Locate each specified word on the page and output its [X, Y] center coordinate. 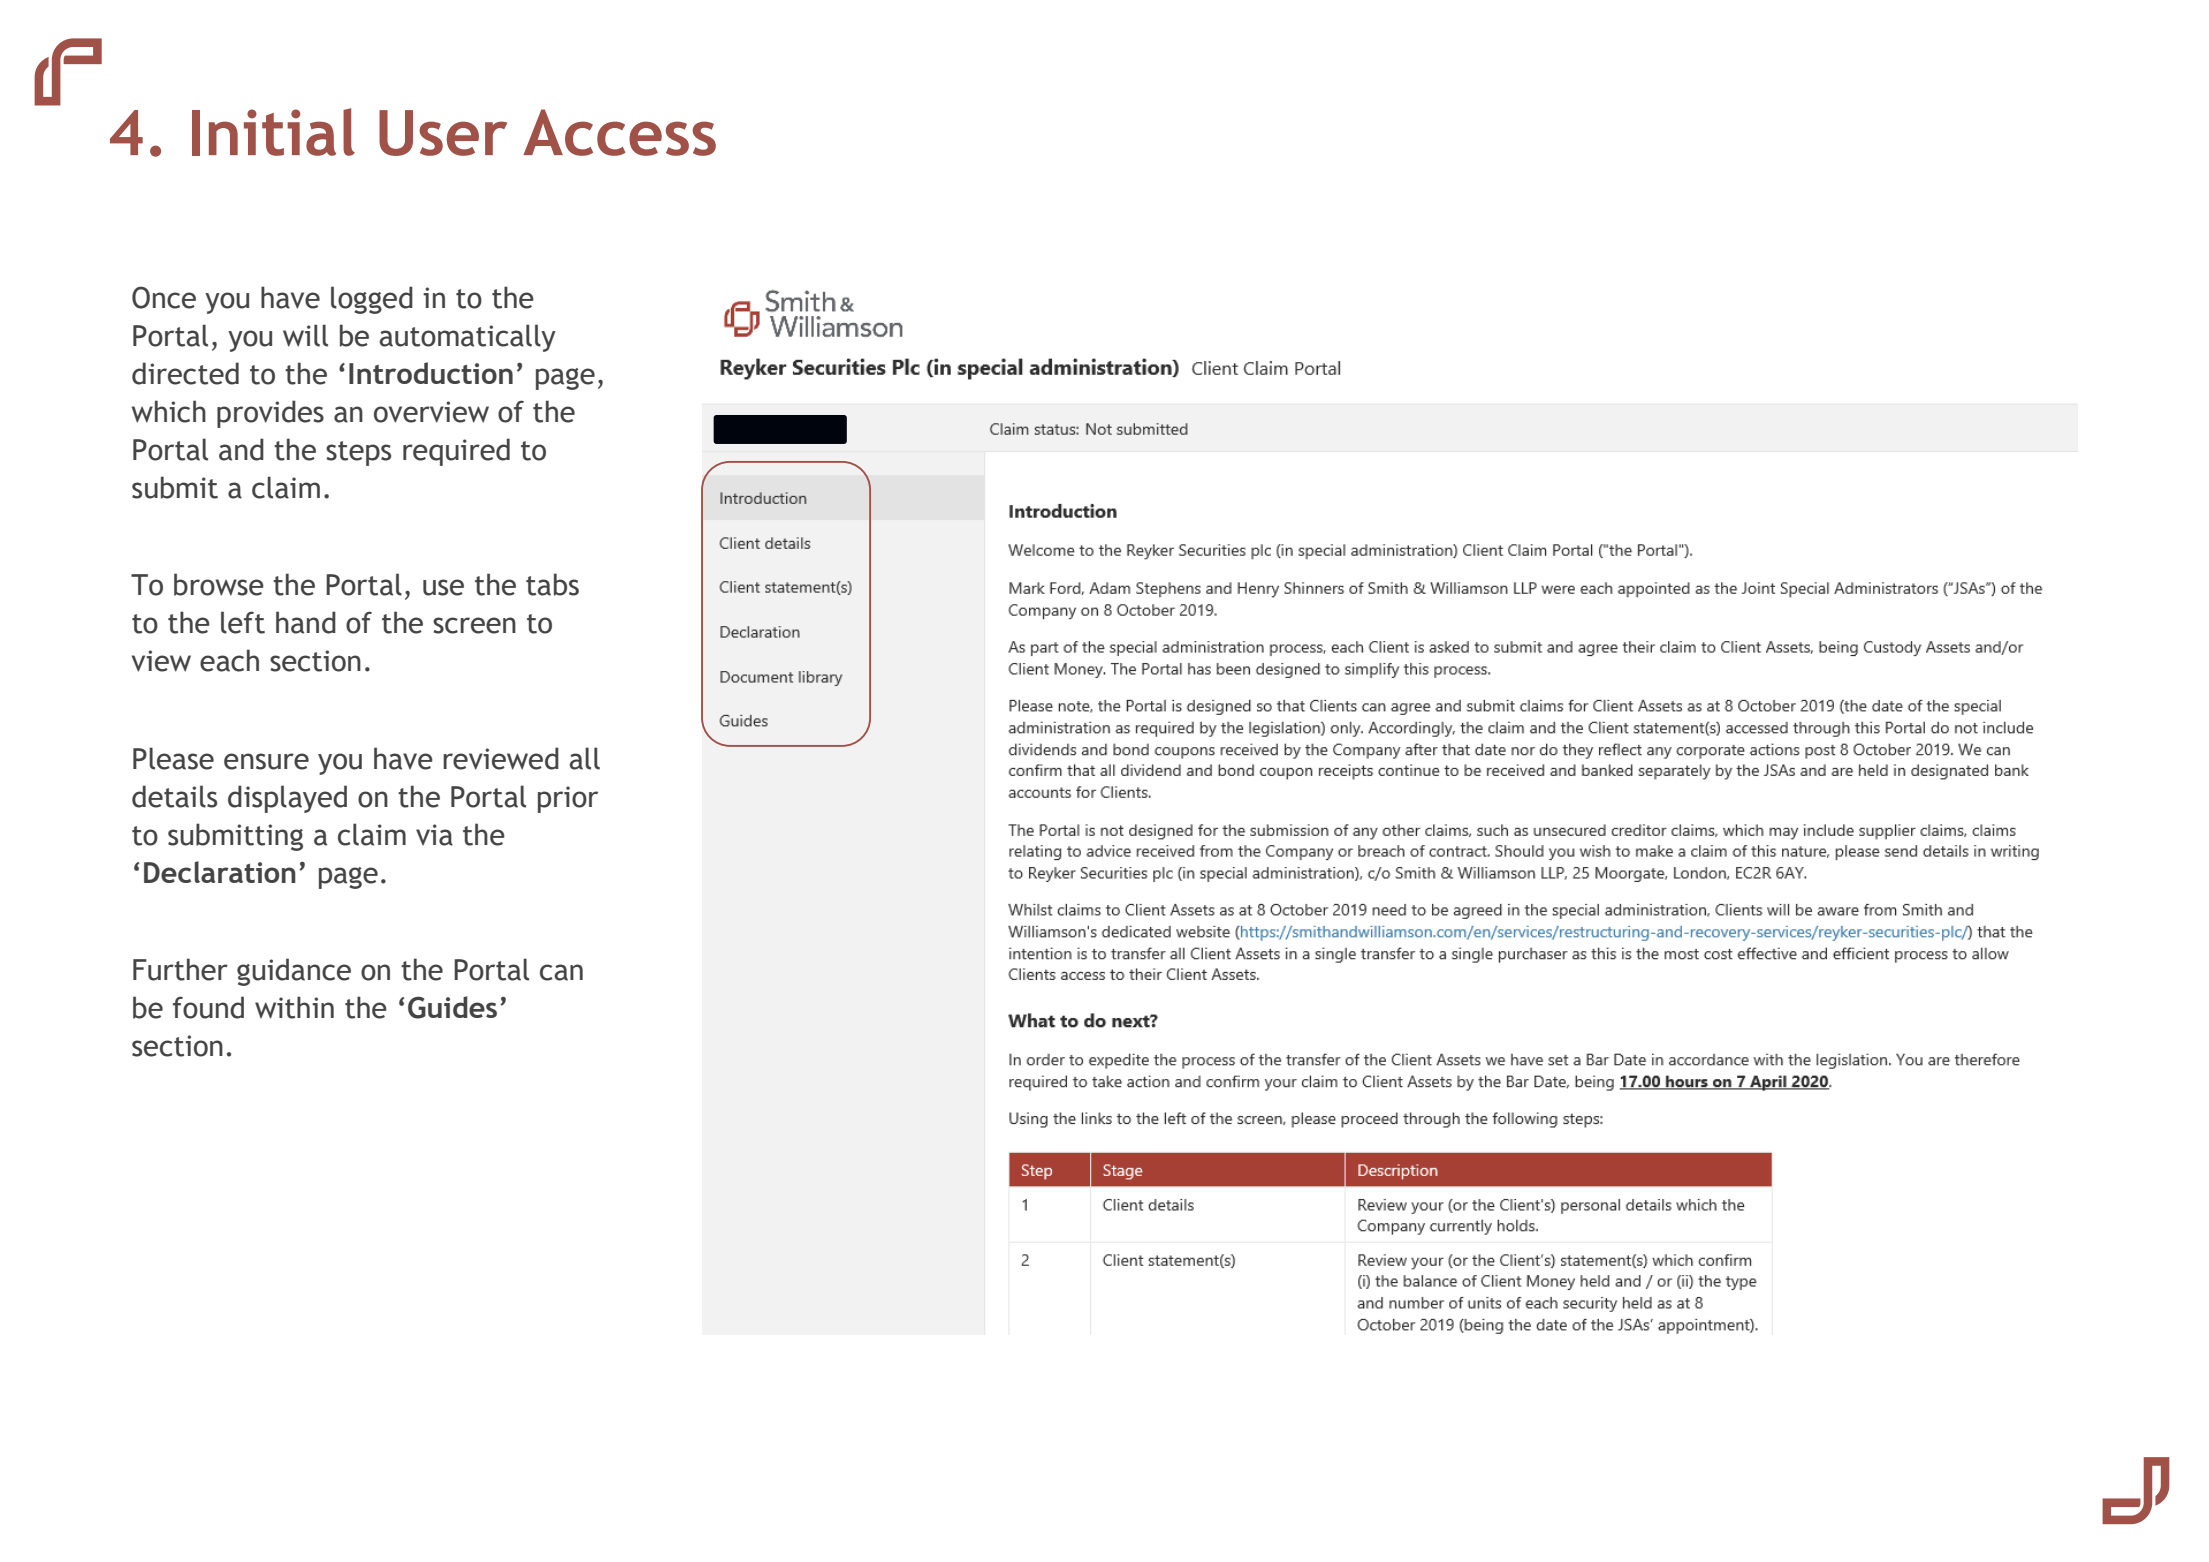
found [208, 1007]
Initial [273, 132]
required [456, 452]
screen [474, 625]
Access [619, 132]
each [229, 660]
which [169, 411]
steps [358, 453]
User [443, 133]
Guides [452, 1007]
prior [568, 799]
